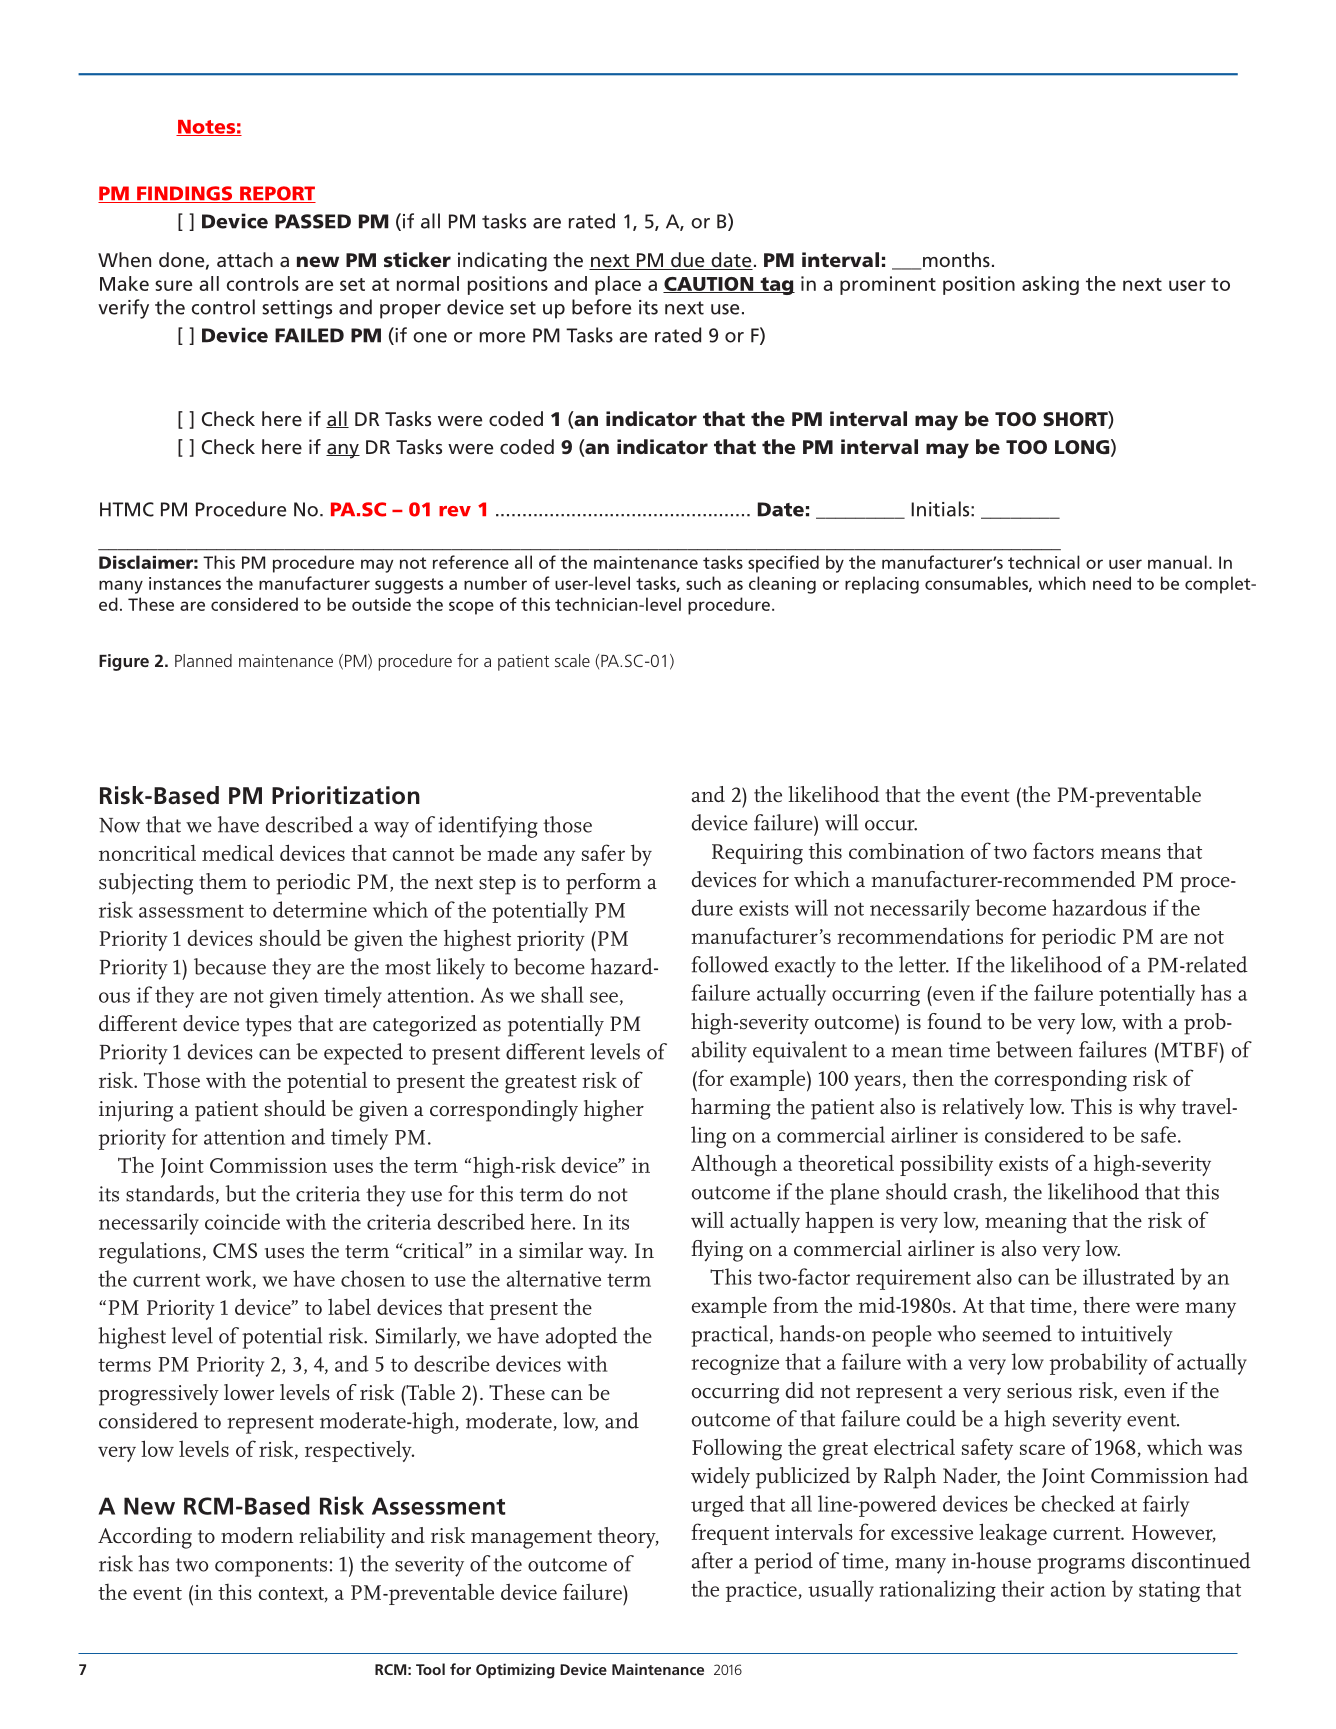  Describe the element at coordinates (203, 660) in the screenshot. I see `Planned` at that location.
